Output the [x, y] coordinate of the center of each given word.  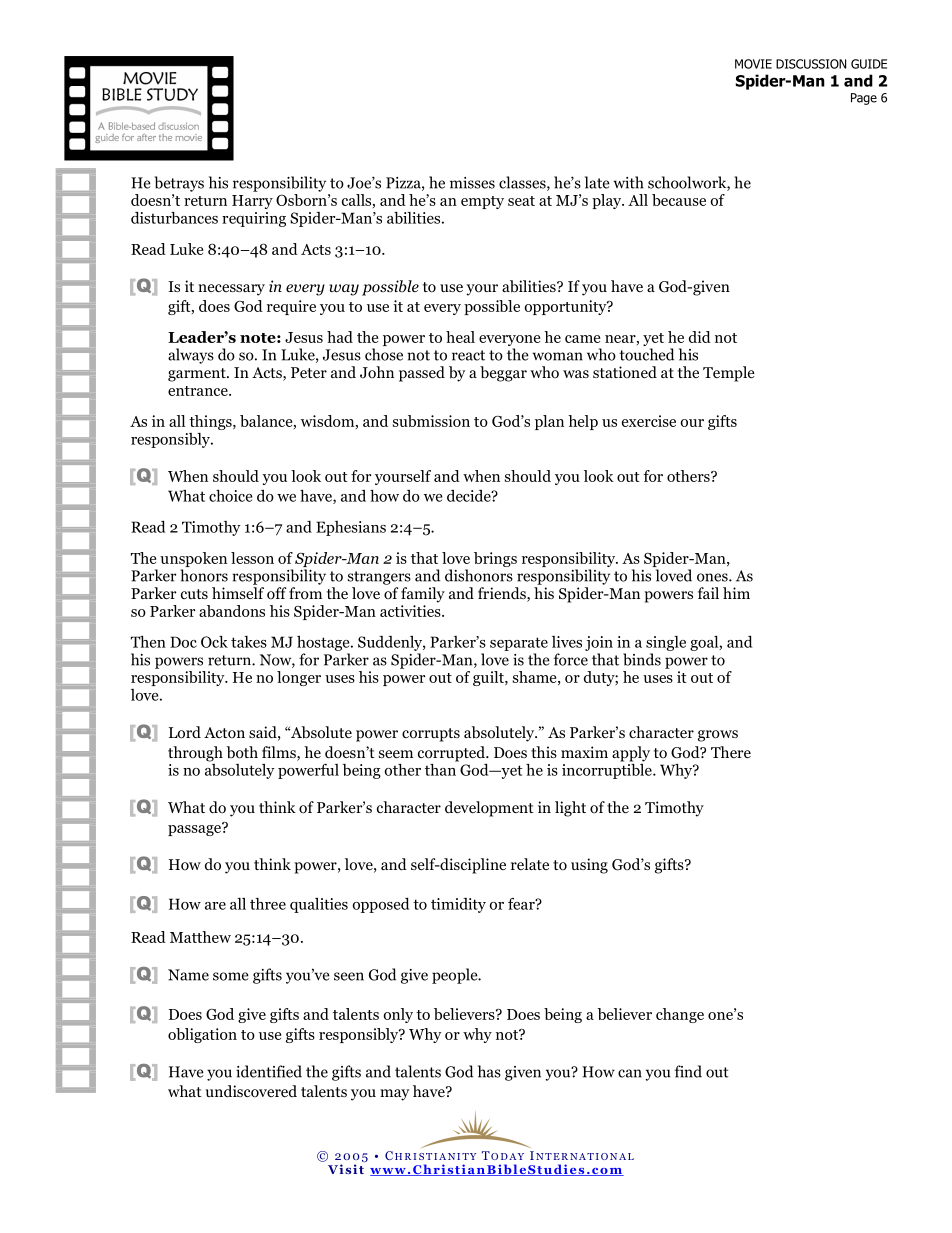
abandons [232, 611]
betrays [179, 184]
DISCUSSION [811, 64]
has [489, 1071]
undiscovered [251, 1091]
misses [472, 183]
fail [708, 593]
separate [519, 644]
